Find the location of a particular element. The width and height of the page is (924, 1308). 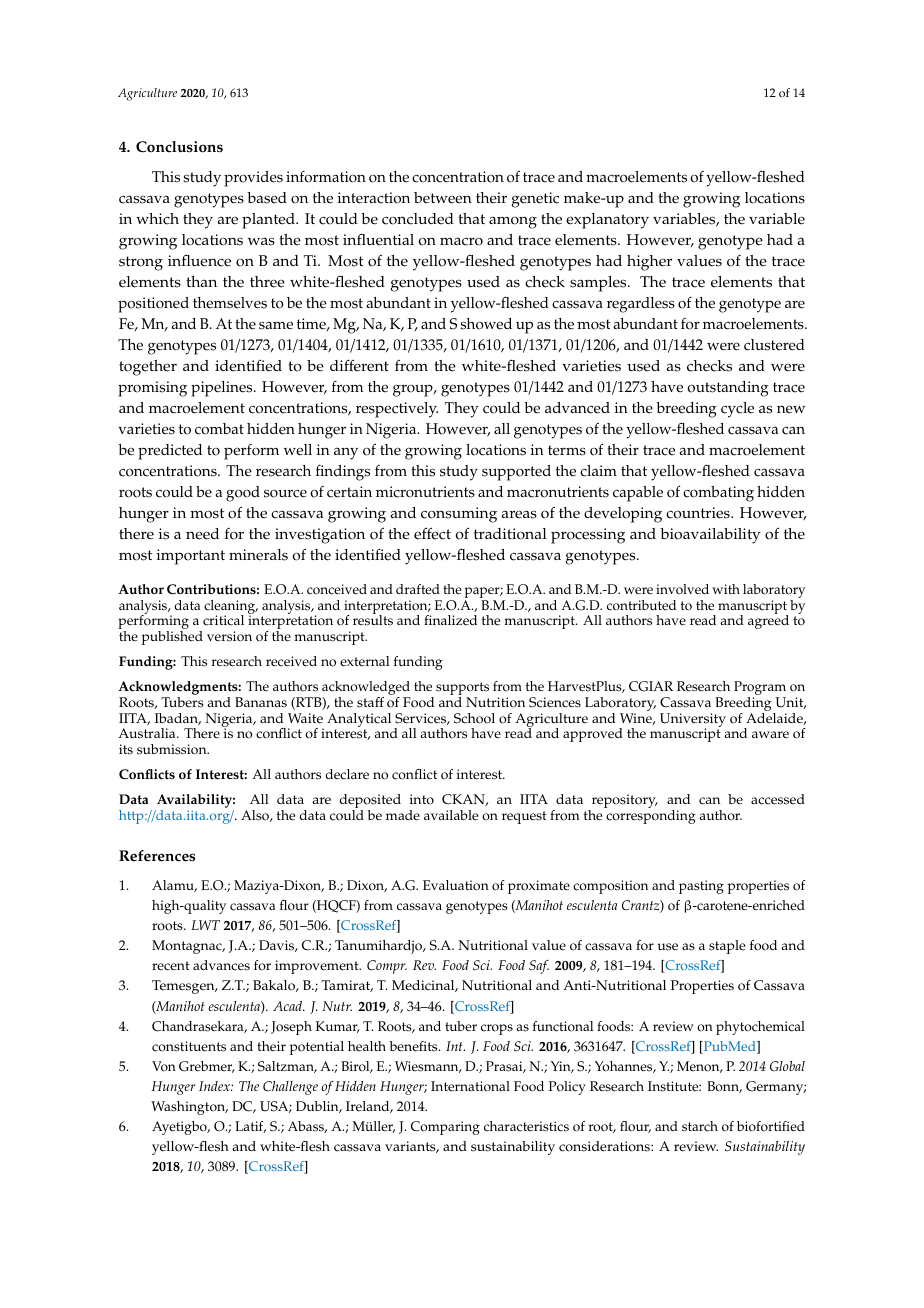

explanatory is located at coordinates (607, 221).
